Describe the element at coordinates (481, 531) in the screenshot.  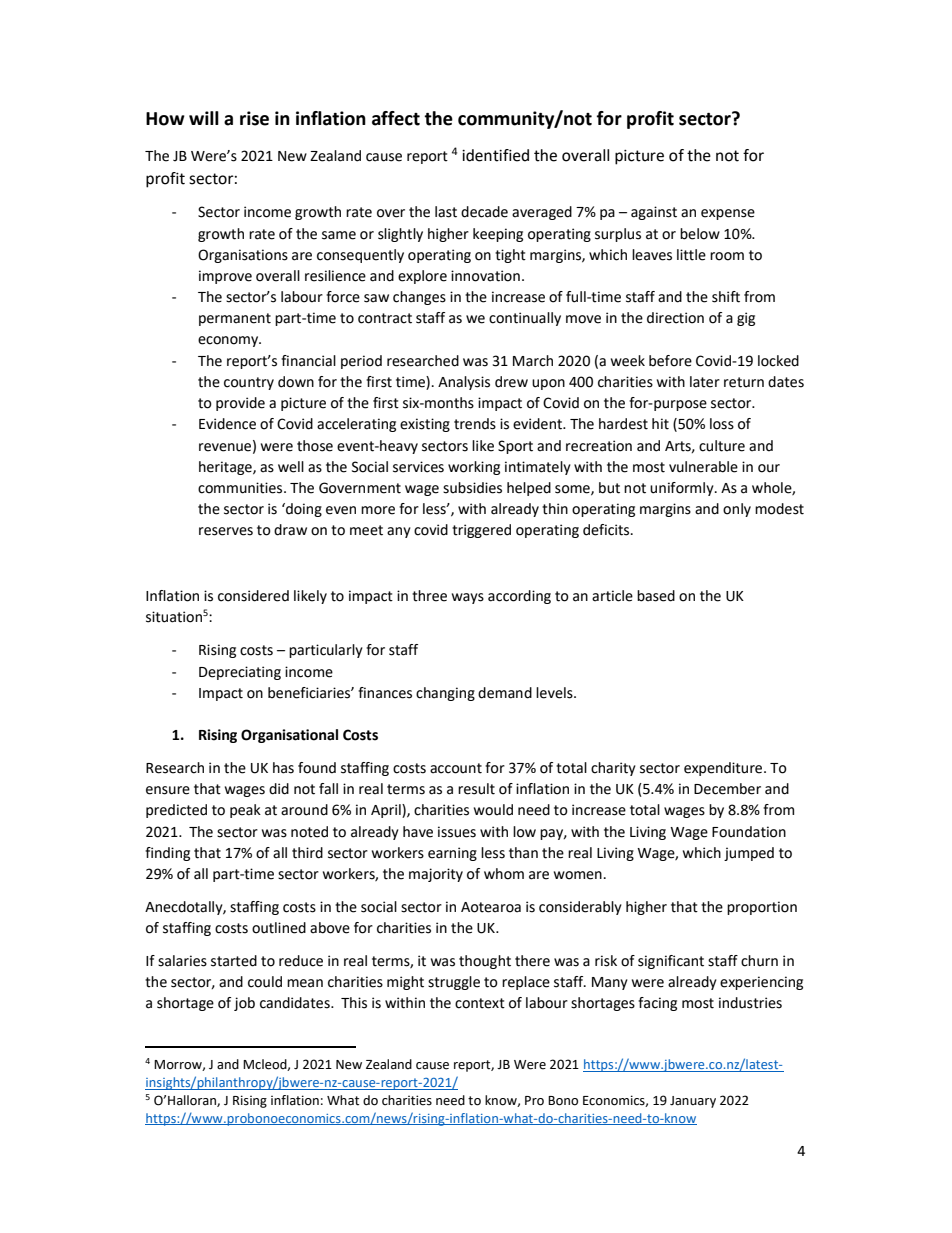
I see `triggered` at that location.
